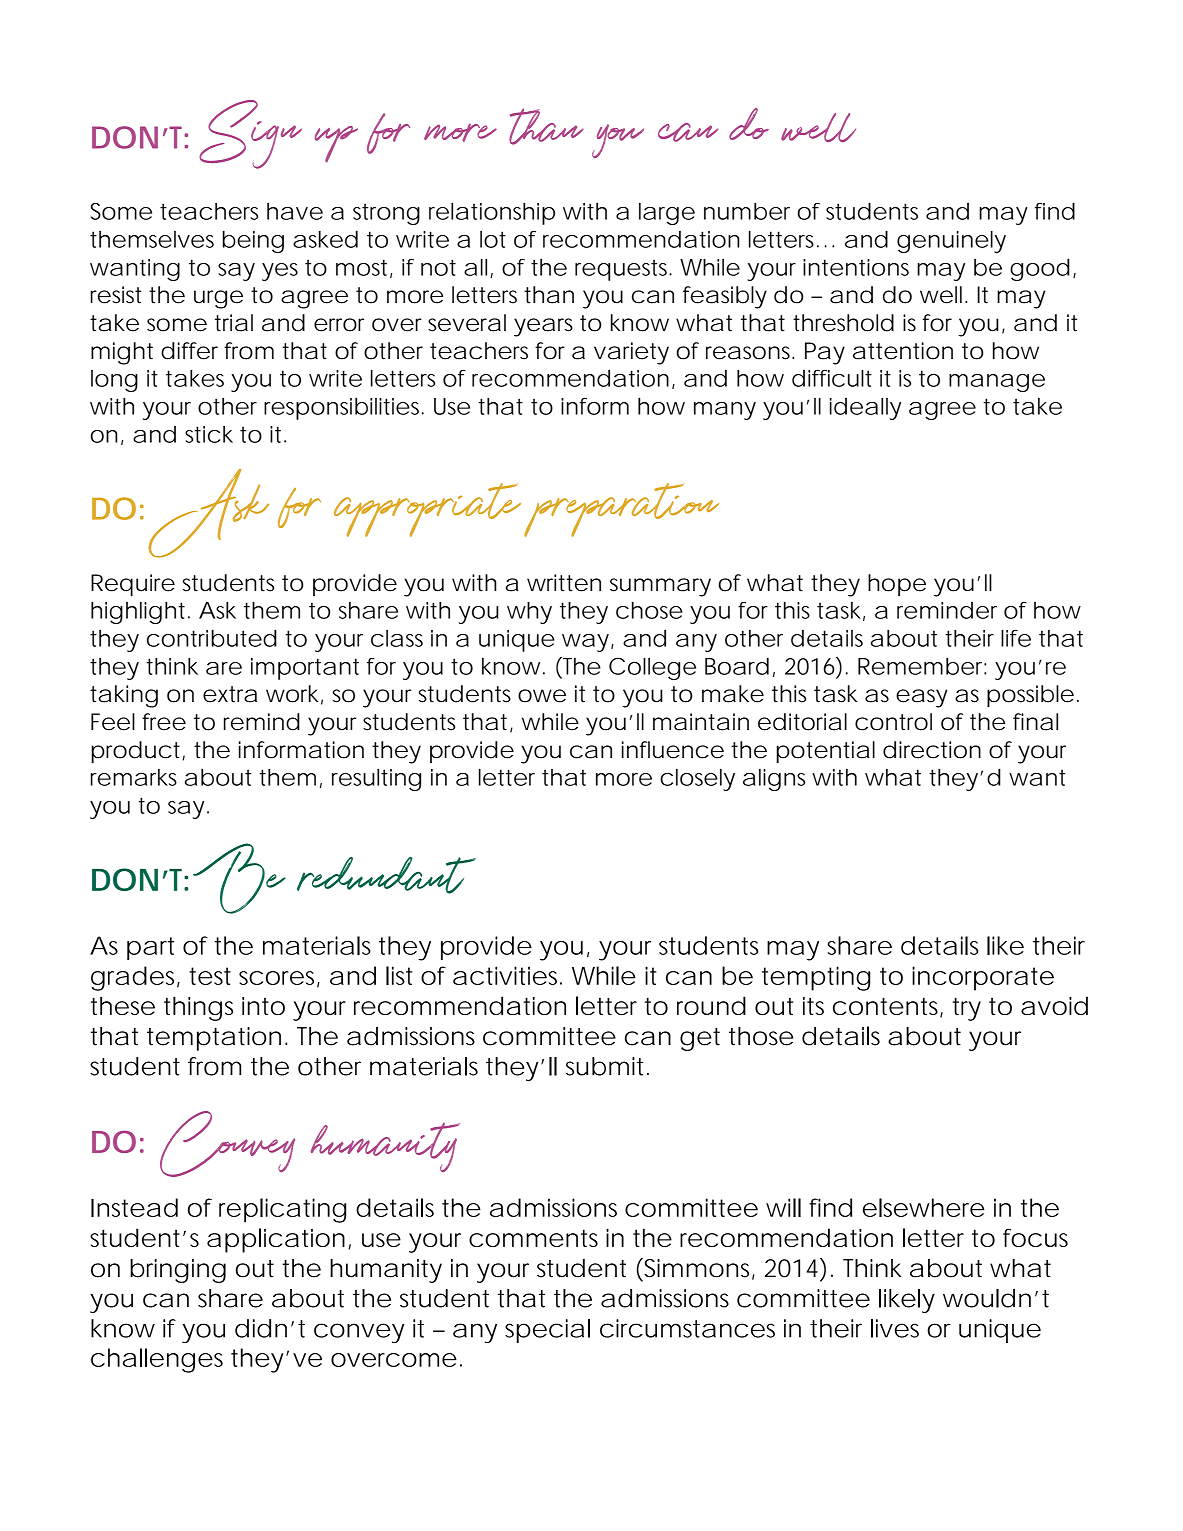 Image resolution: width=1183 pixels, height=1531 pixels. What do you see at coordinates (164, 722) in the image?
I see `free` at bounding box center [164, 722].
